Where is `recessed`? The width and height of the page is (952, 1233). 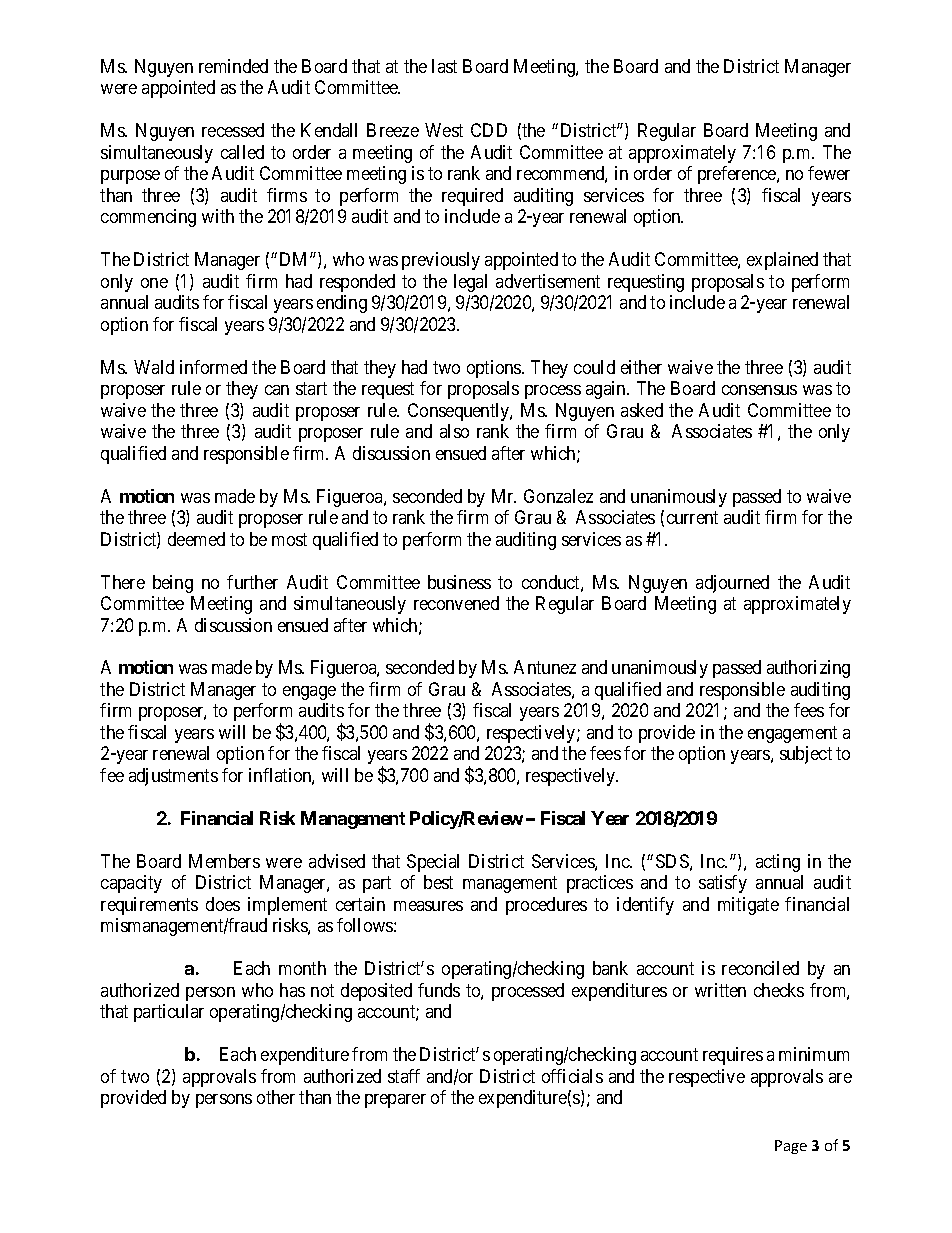 recessed is located at coordinates (233, 130).
